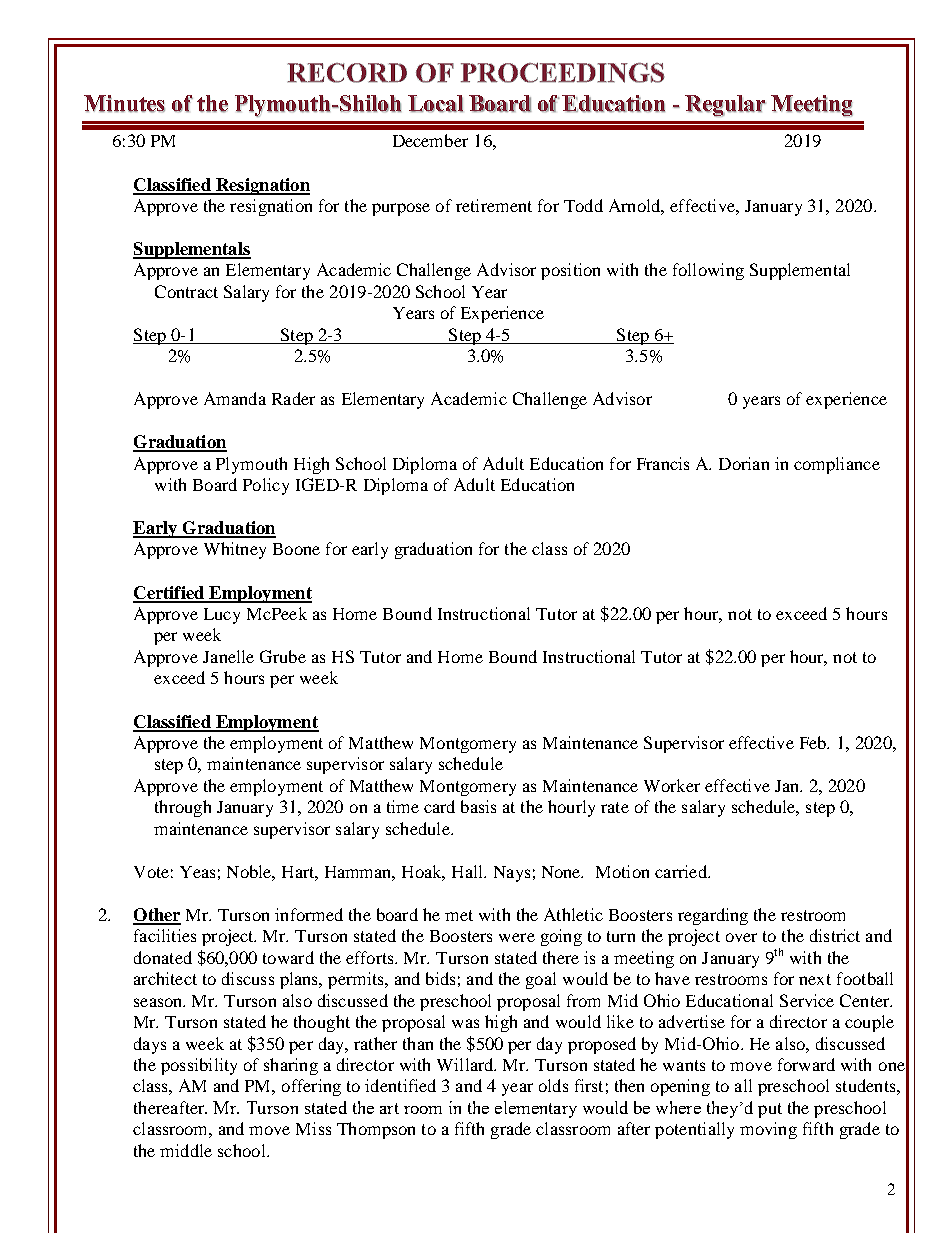 This document has width=952, height=1233. What do you see at coordinates (296, 549) in the document?
I see `Boone` at bounding box center [296, 549].
